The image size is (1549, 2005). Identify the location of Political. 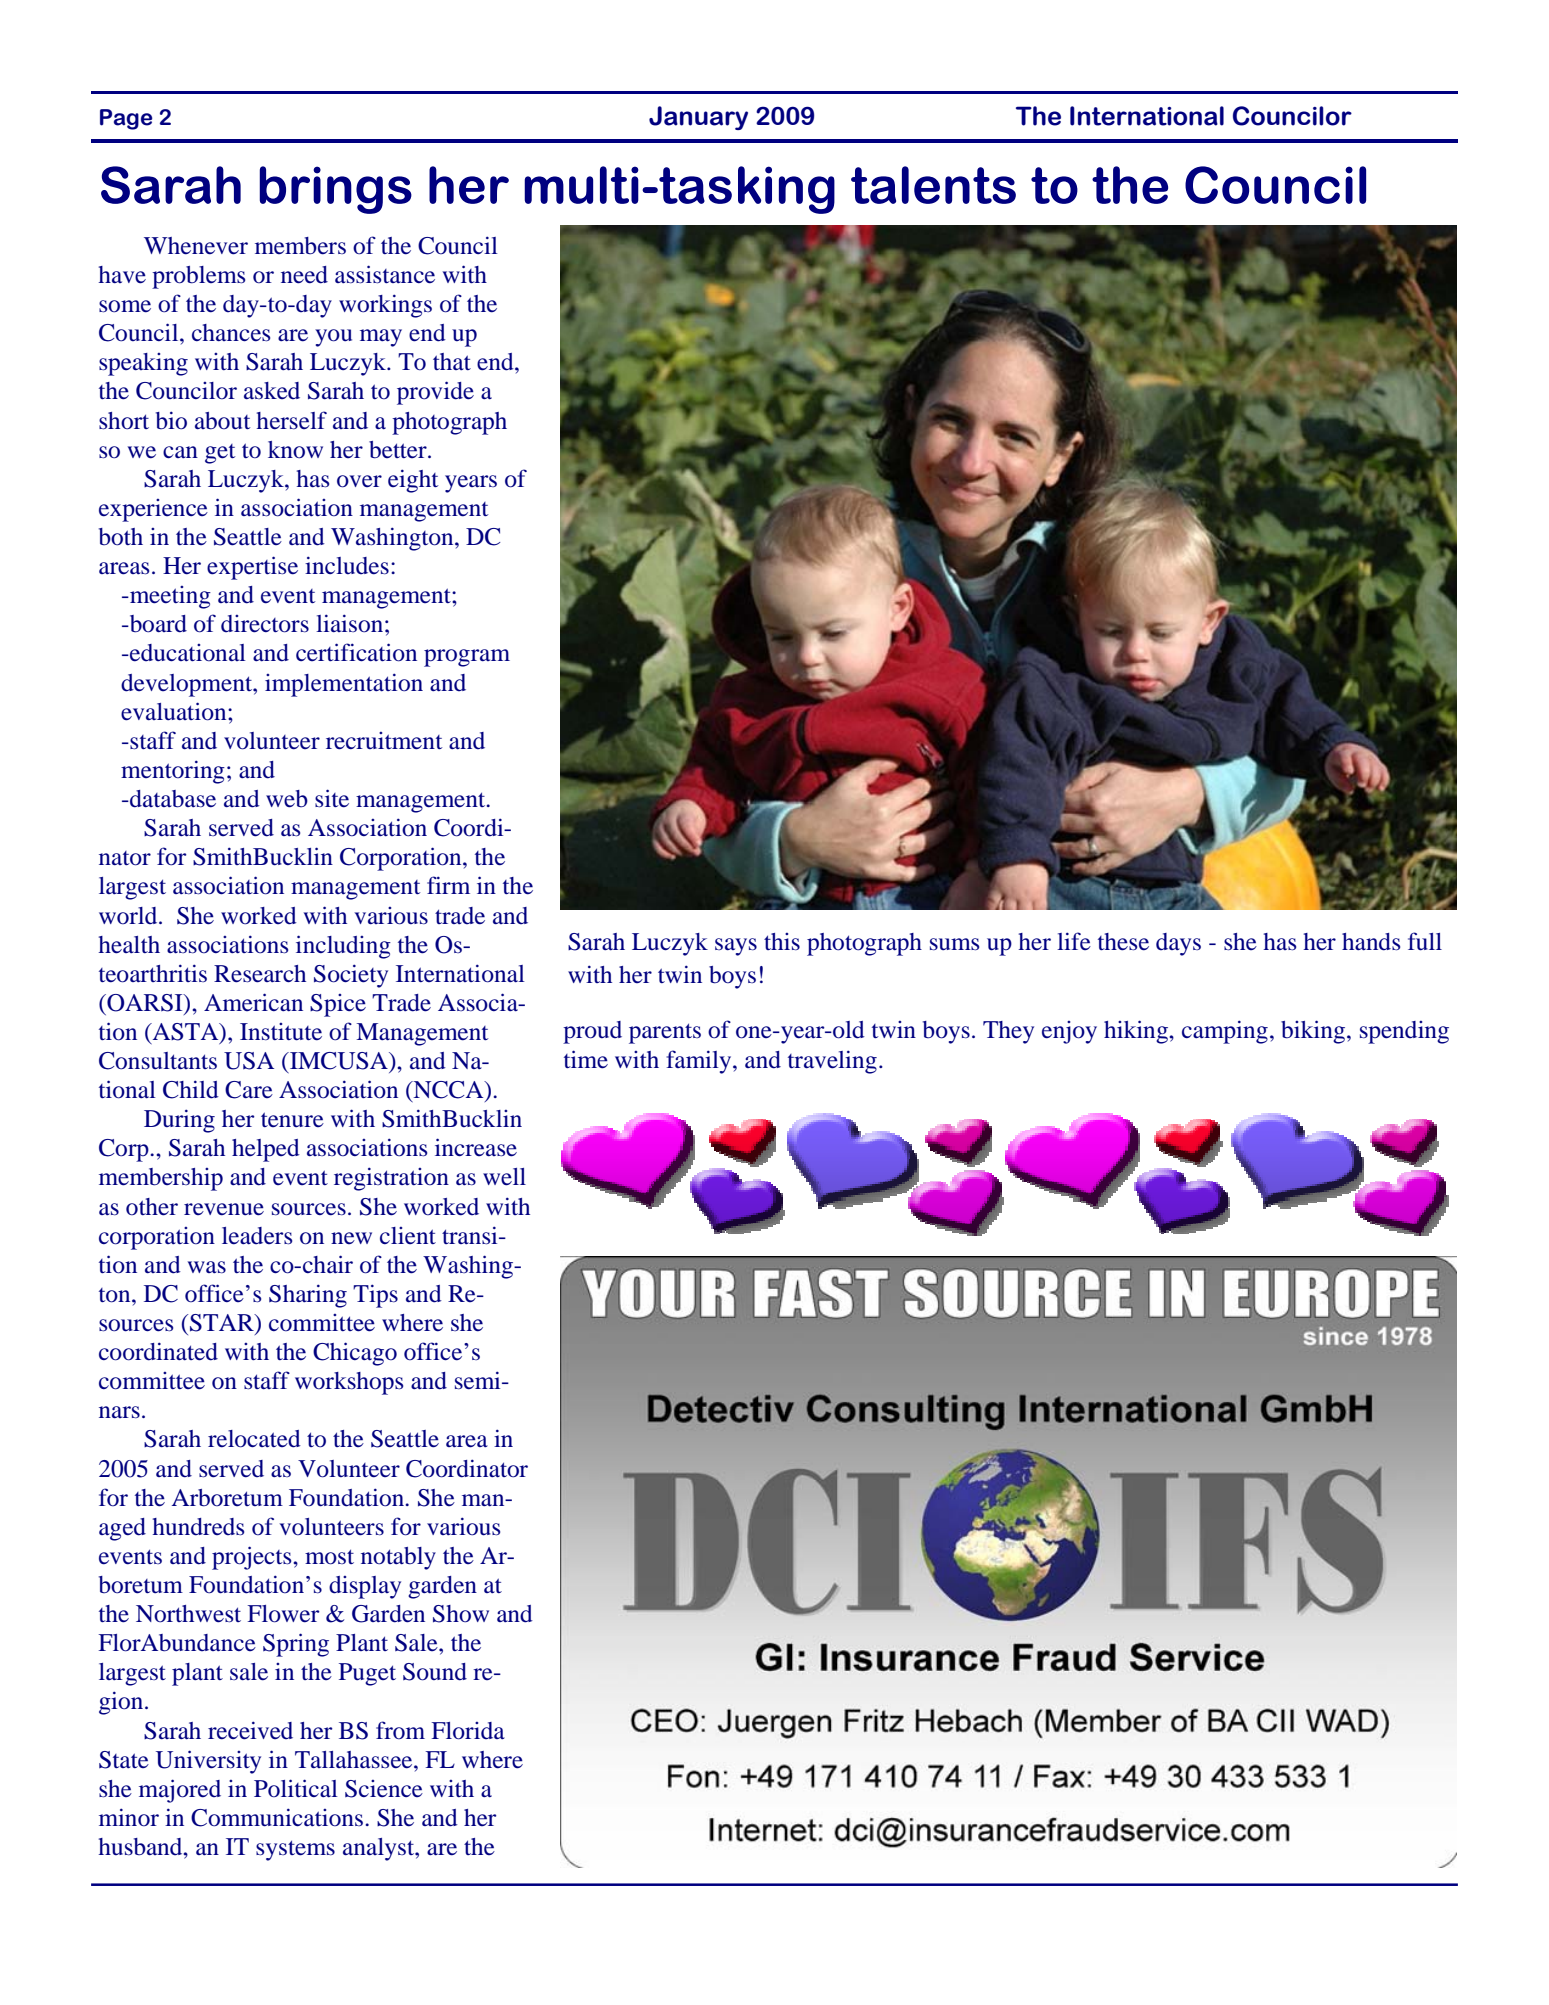
(296, 1788).
